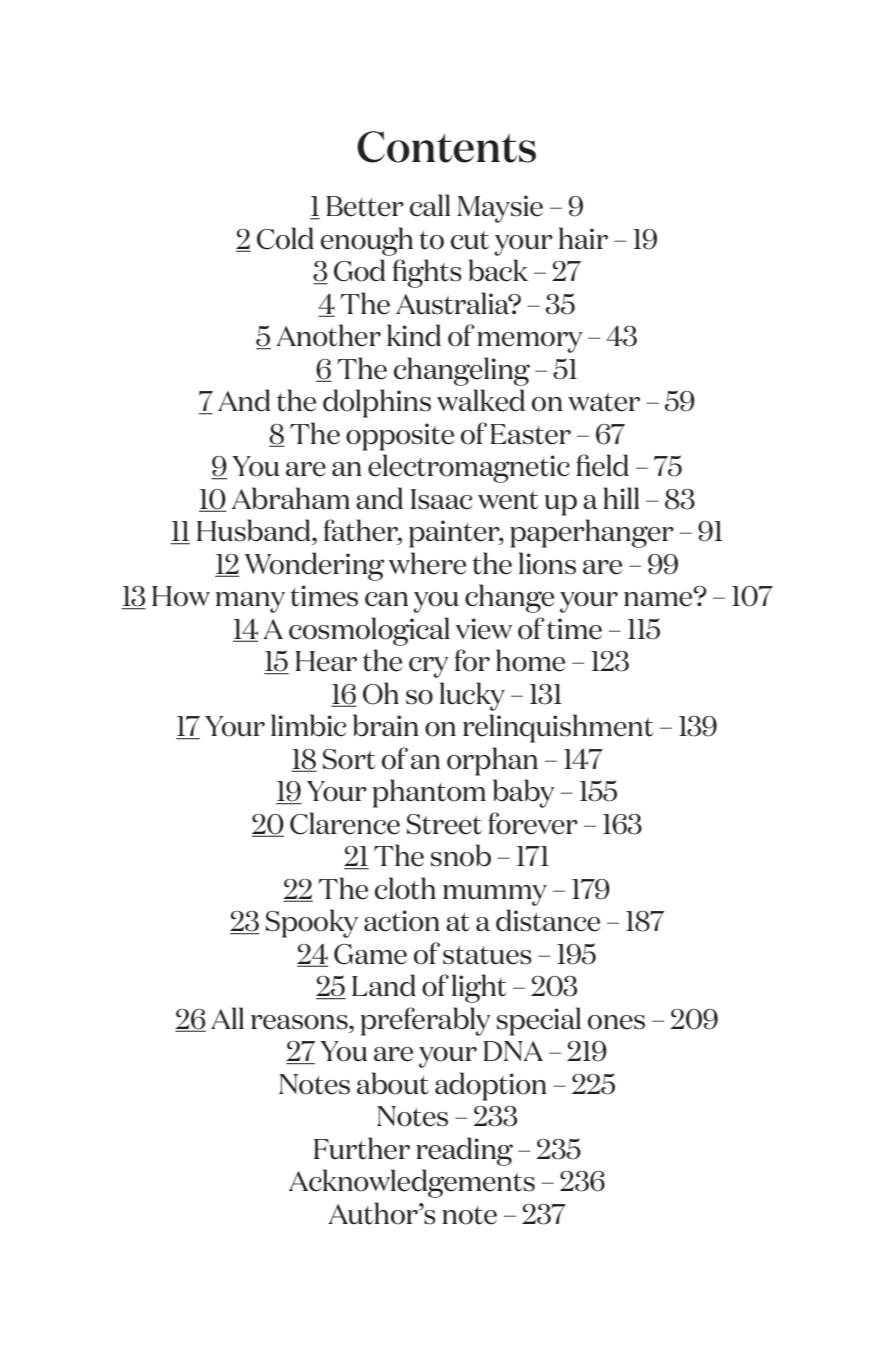  What do you see at coordinates (285, 238) in the screenshot?
I see `Cold` at bounding box center [285, 238].
